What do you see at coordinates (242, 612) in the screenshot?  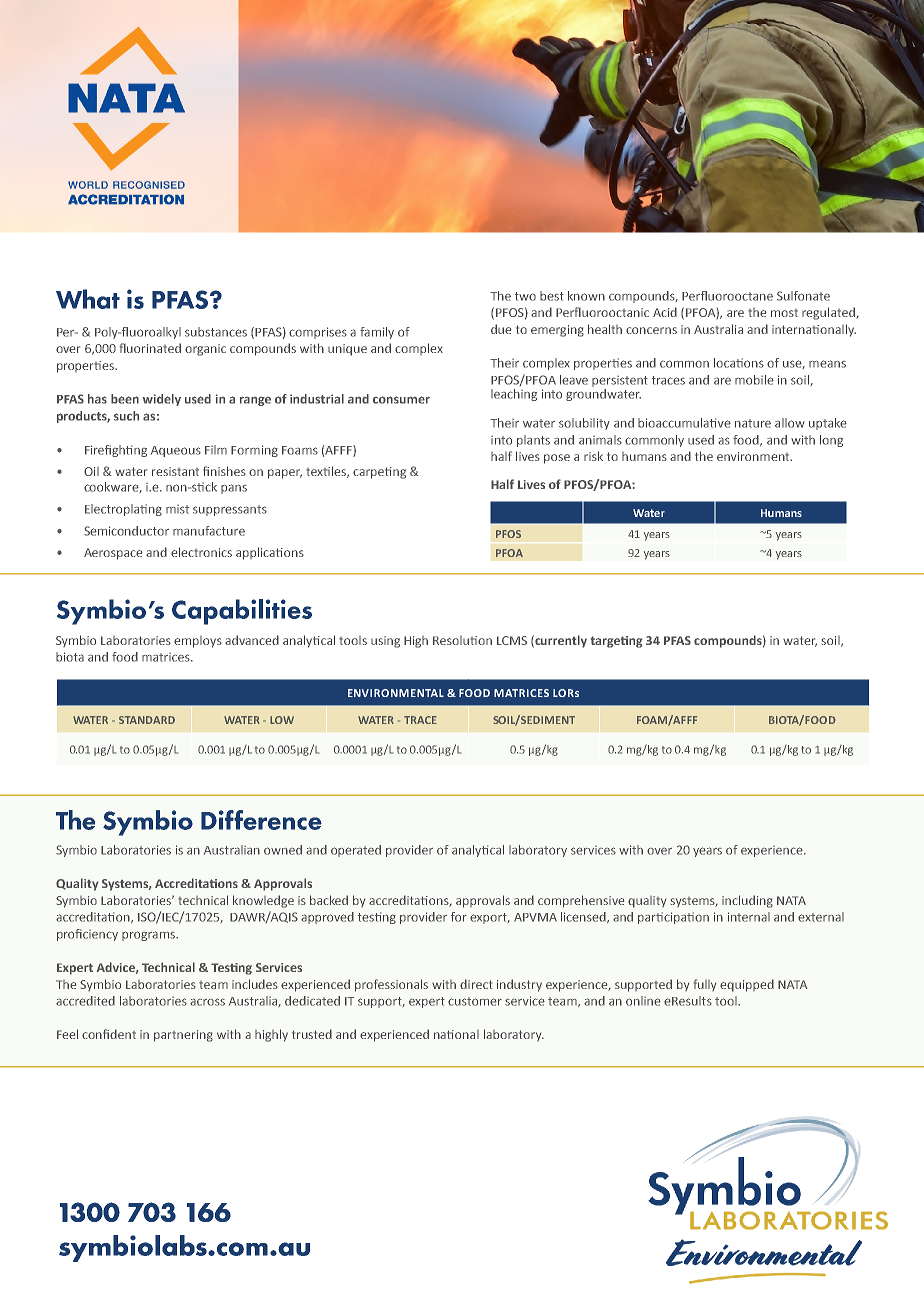 I see `Capabilities` at bounding box center [242, 612].
